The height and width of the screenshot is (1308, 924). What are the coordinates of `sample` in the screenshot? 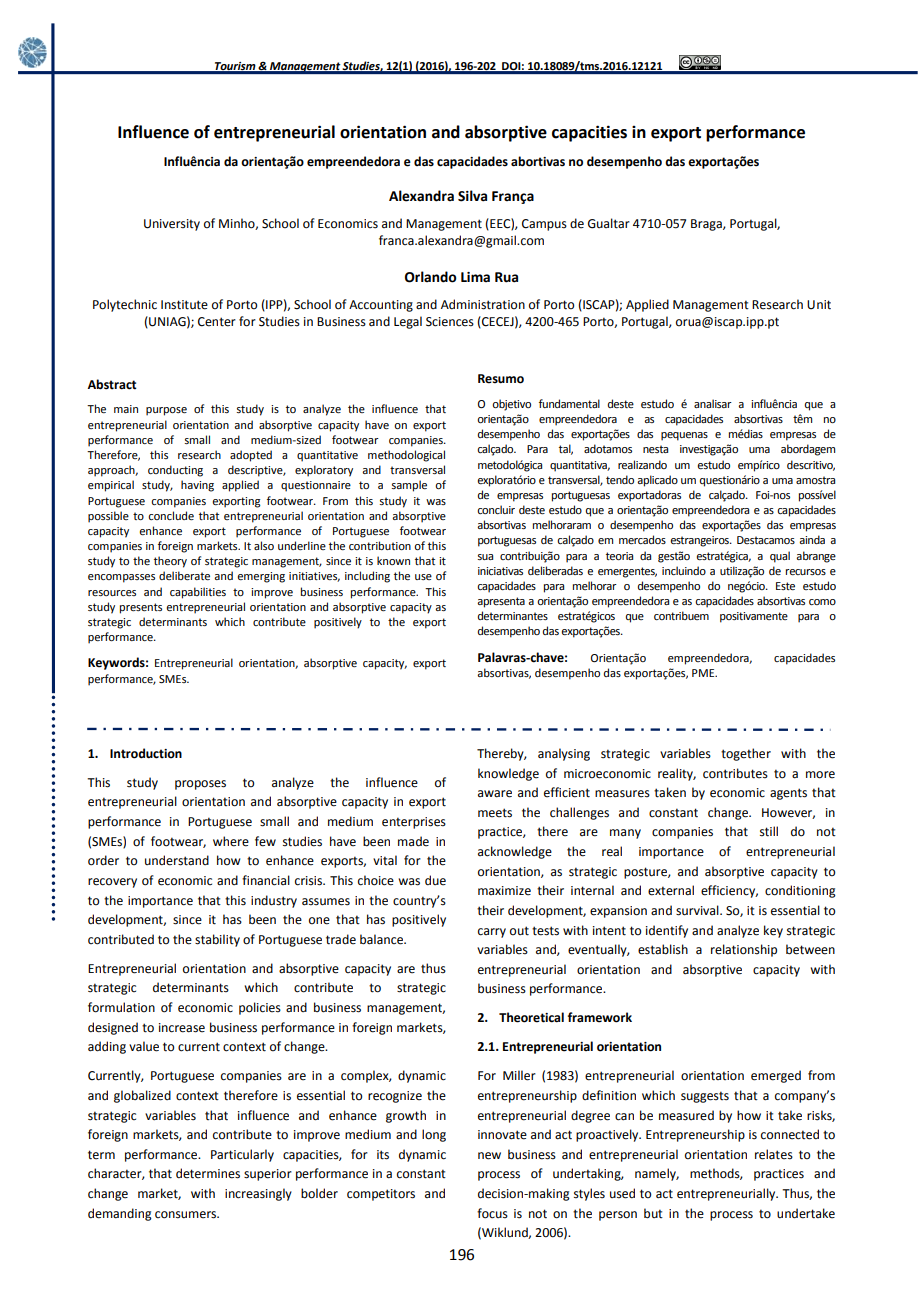 It's located at (409, 486).
